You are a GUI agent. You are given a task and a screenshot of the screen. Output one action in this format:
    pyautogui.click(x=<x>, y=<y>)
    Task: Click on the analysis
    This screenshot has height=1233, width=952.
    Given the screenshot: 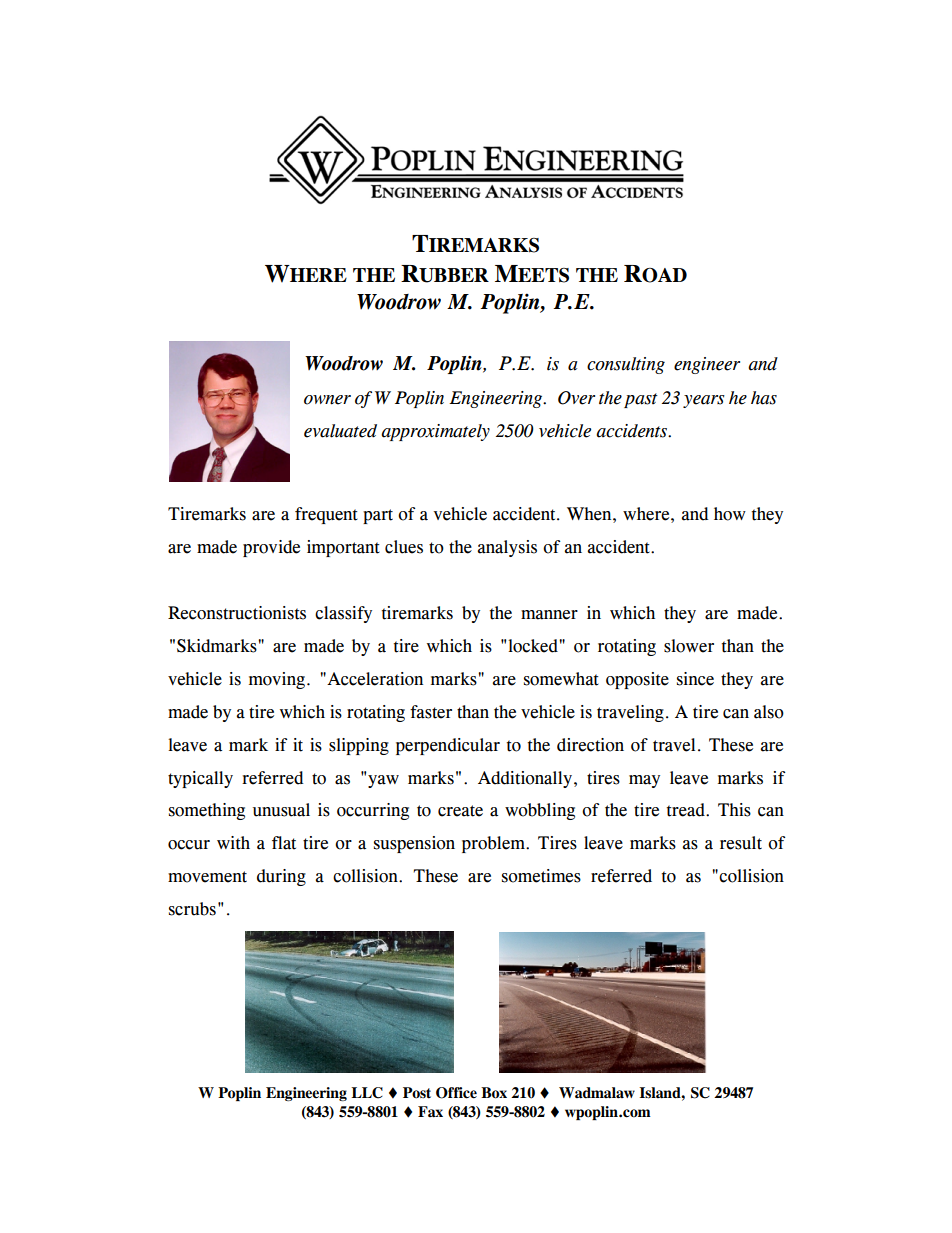 What is the action you would take?
    pyautogui.click(x=507, y=548)
